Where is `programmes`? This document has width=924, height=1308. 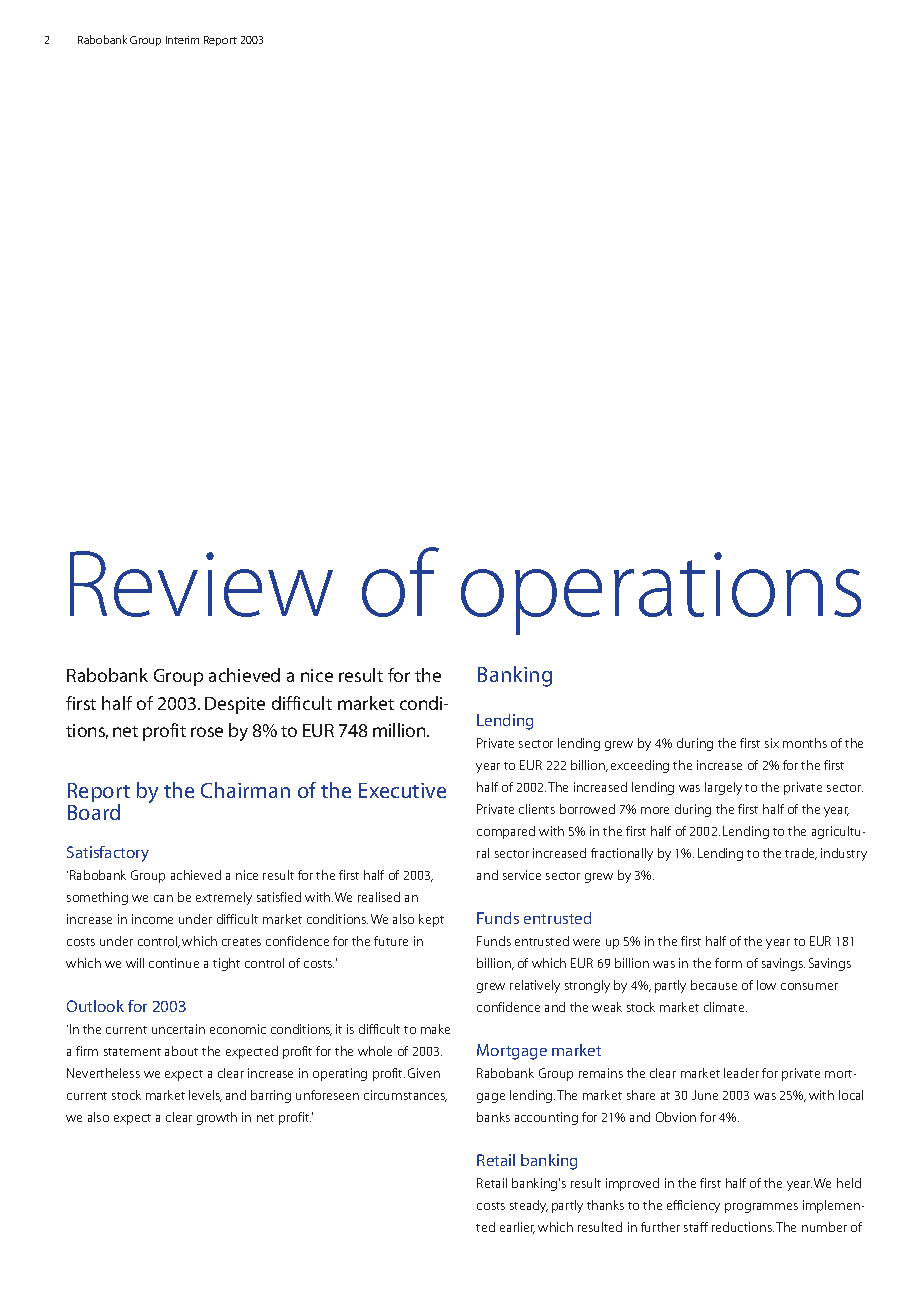 programmes is located at coordinates (761, 1208).
